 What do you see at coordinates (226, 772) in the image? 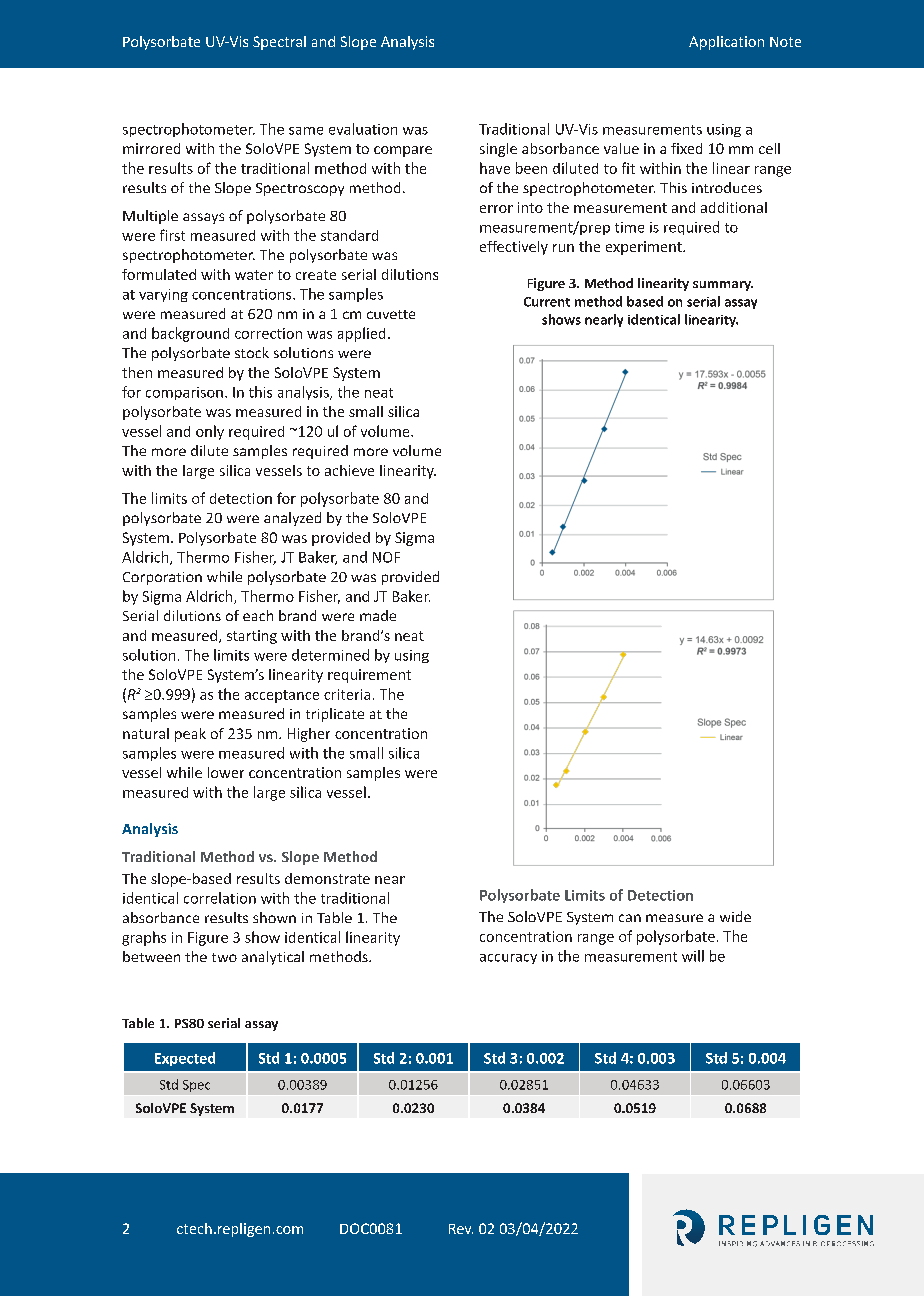
I see `lower` at bounding box center [226, 772].
